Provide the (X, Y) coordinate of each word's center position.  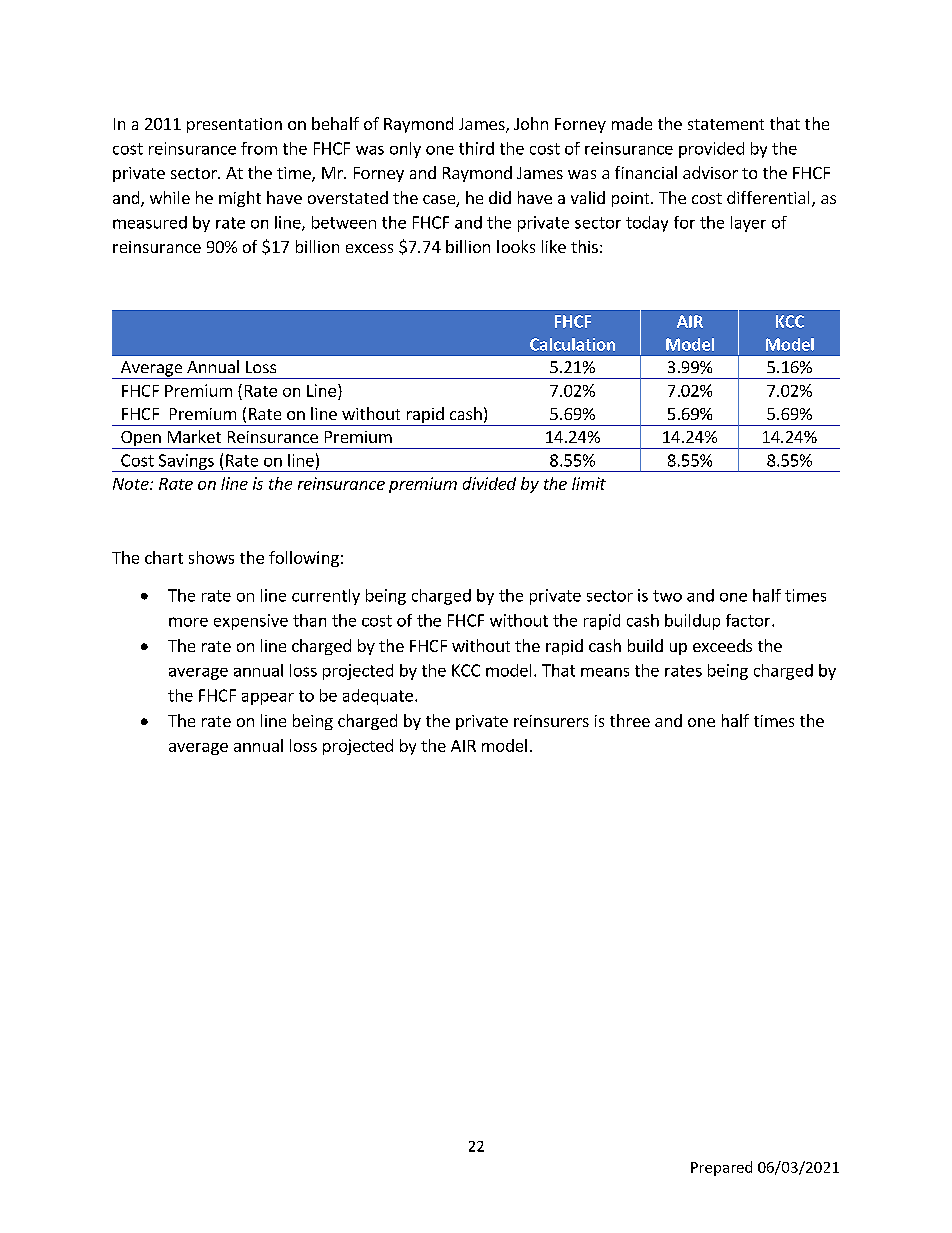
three (630, 720)
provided (711, 150)
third (476, 148)
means (605, 672)
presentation (234, 125)
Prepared (721, 1168)
